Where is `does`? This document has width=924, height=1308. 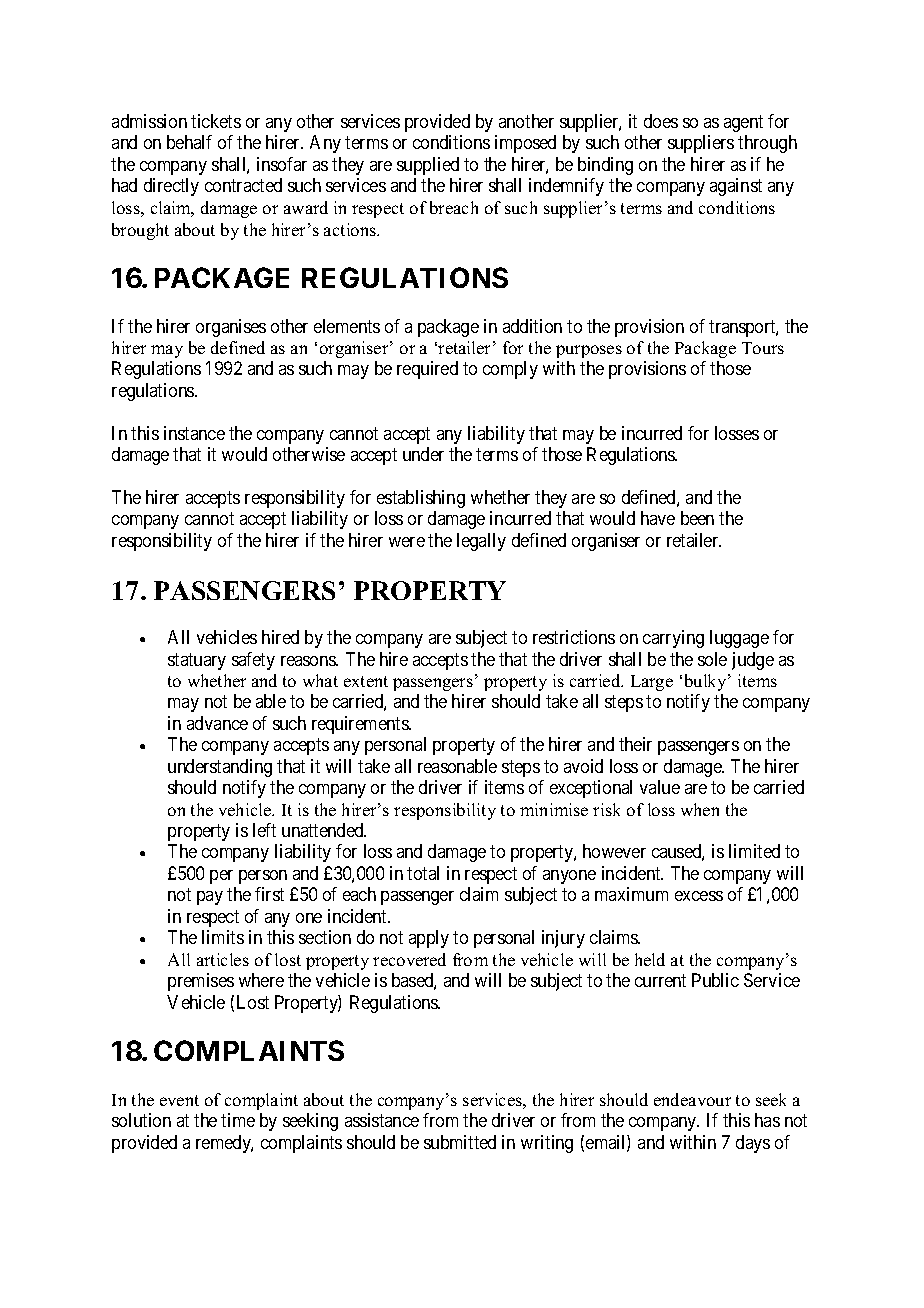 does is located at coordinates (661, 121).
